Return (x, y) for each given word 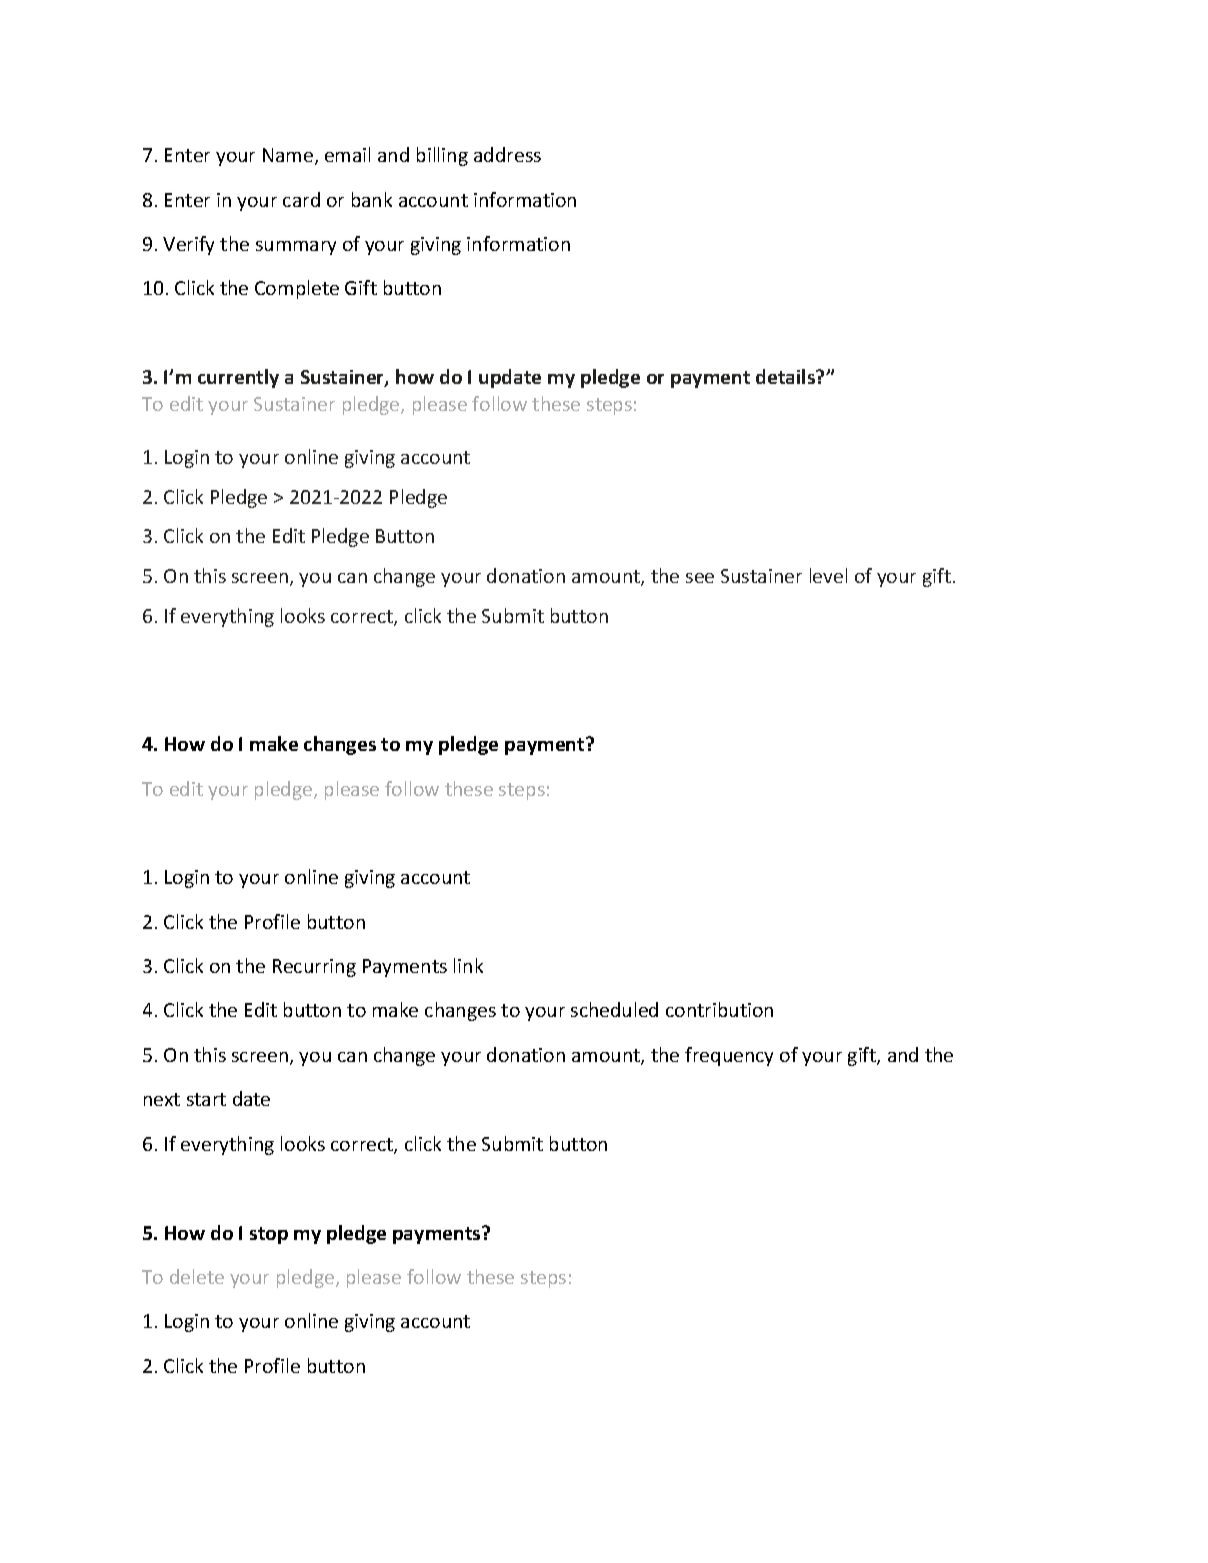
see (700, 578)
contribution (719, 1009)
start (206, 1099)
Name (288, 155)
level (828, 575)
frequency (729, 1056)
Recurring (314, 968)
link (468, 965)
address (507, 154)
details (787, 376)
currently (238, 378)
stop (269, 1235)
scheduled (614, 1009)
